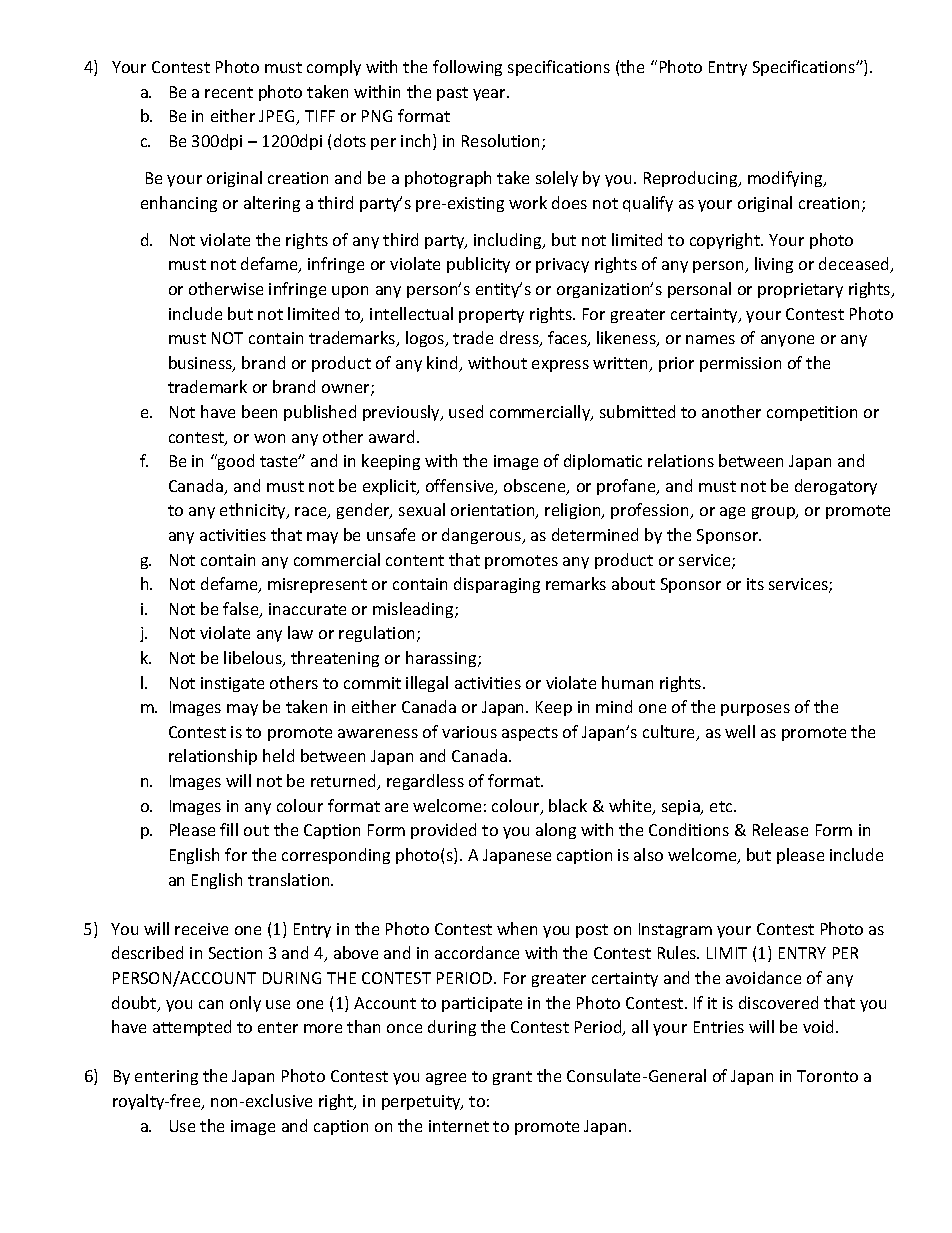  What do you see at coordinates (192, 1028) in the screenshot?
I see `attempted` at bounding box center [192, 1028].
